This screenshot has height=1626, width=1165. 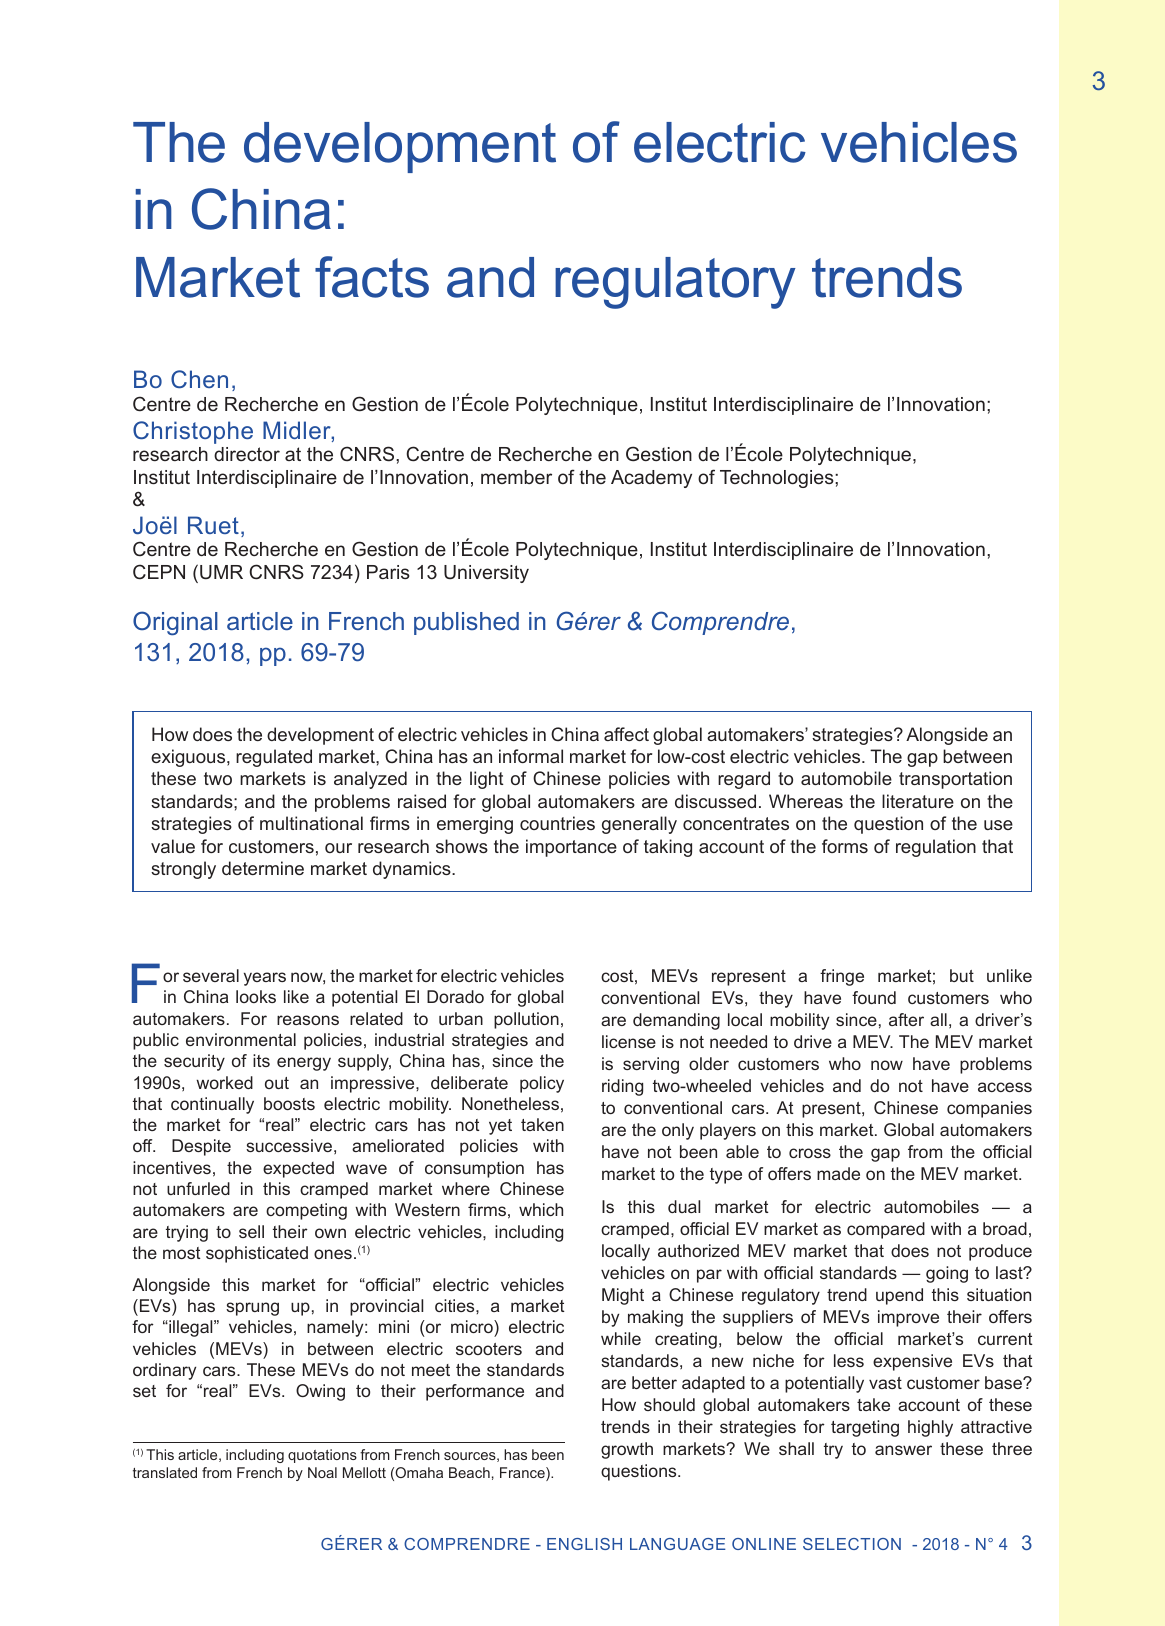 What do you see at coordinates (199, 379) in the screenshot?
I see `Chen` at bounding box center [199, 379].
